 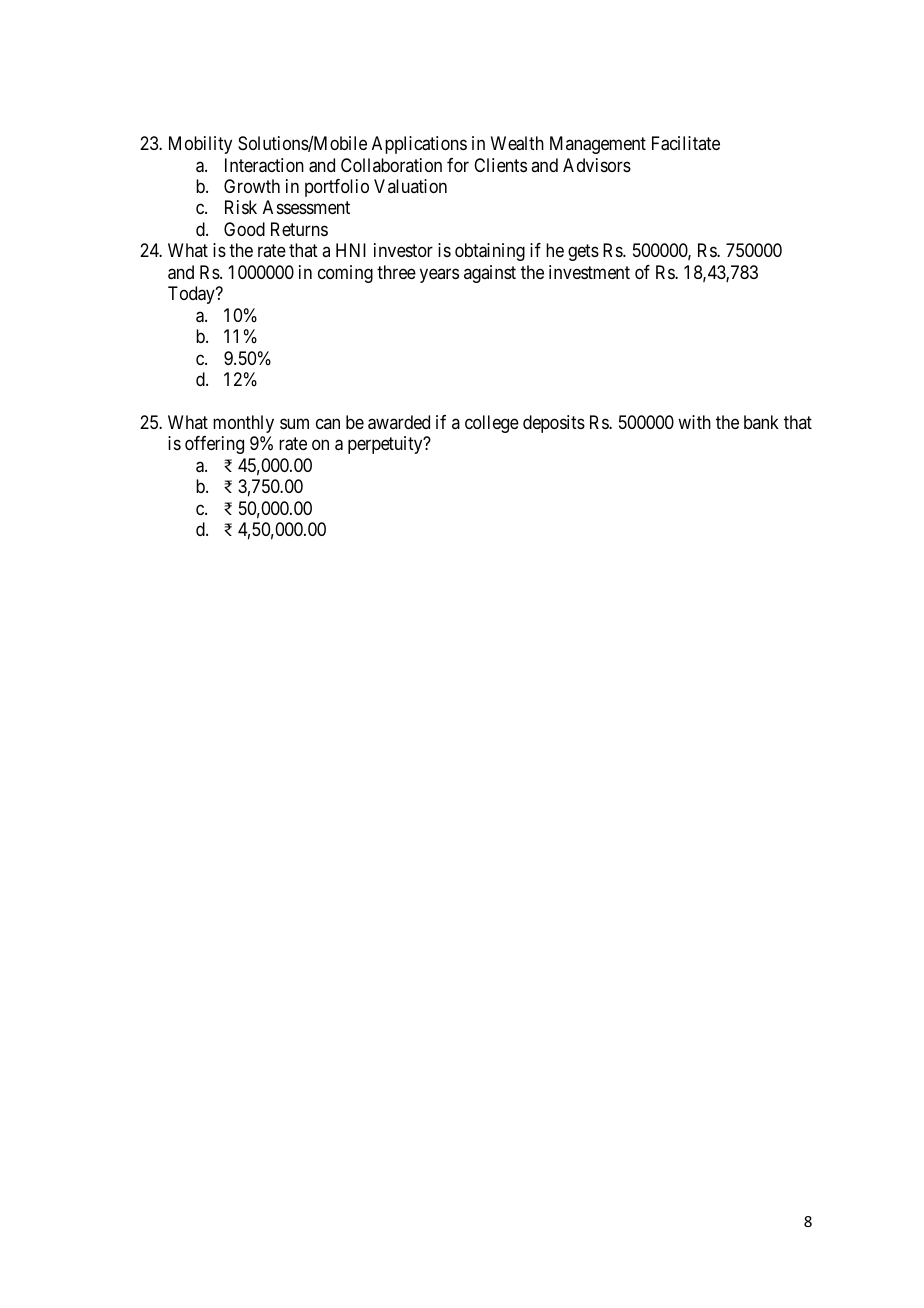 I want to click on college, so click(x=492, y=424).
